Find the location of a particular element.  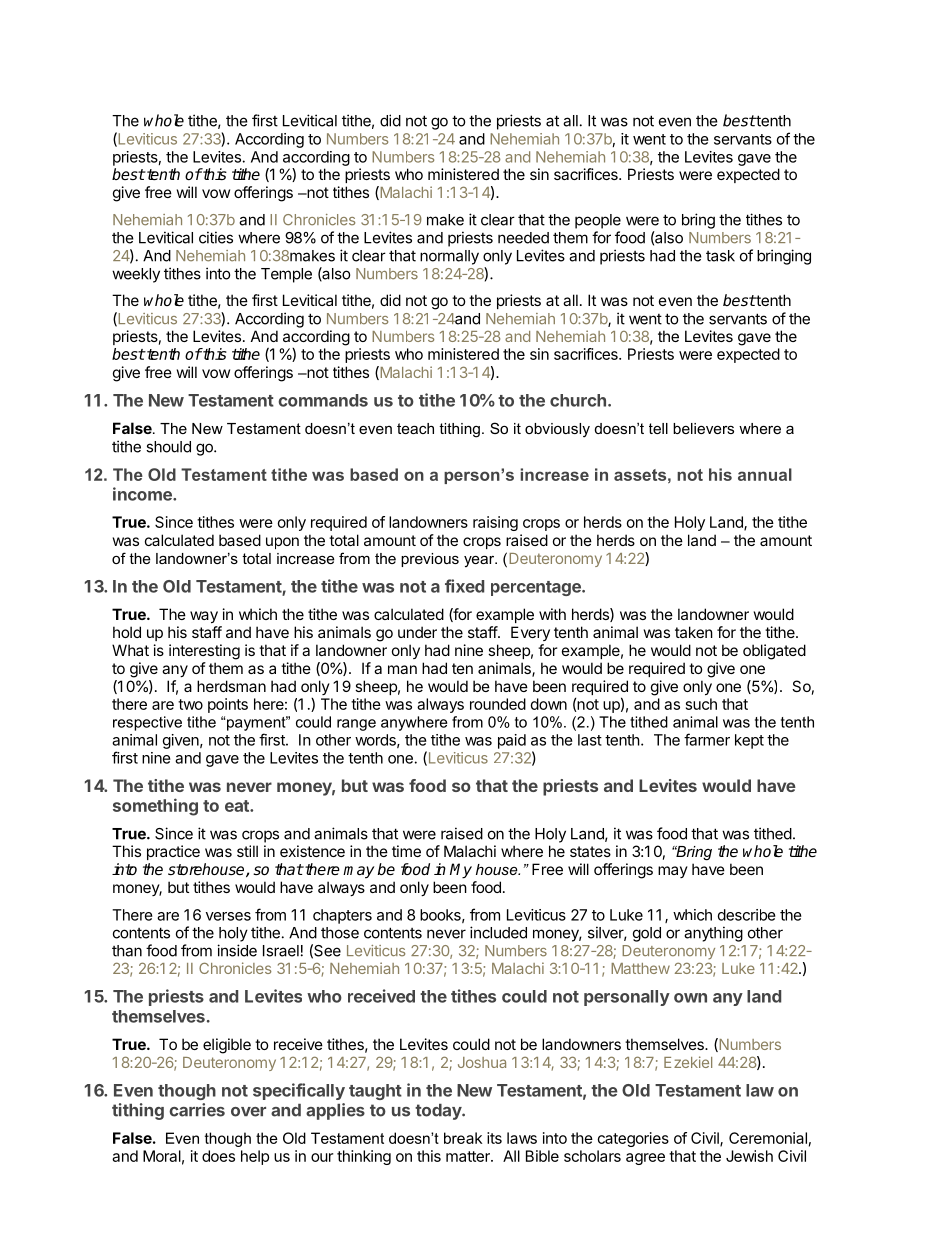

cities is located at coordinates (216, 237).
